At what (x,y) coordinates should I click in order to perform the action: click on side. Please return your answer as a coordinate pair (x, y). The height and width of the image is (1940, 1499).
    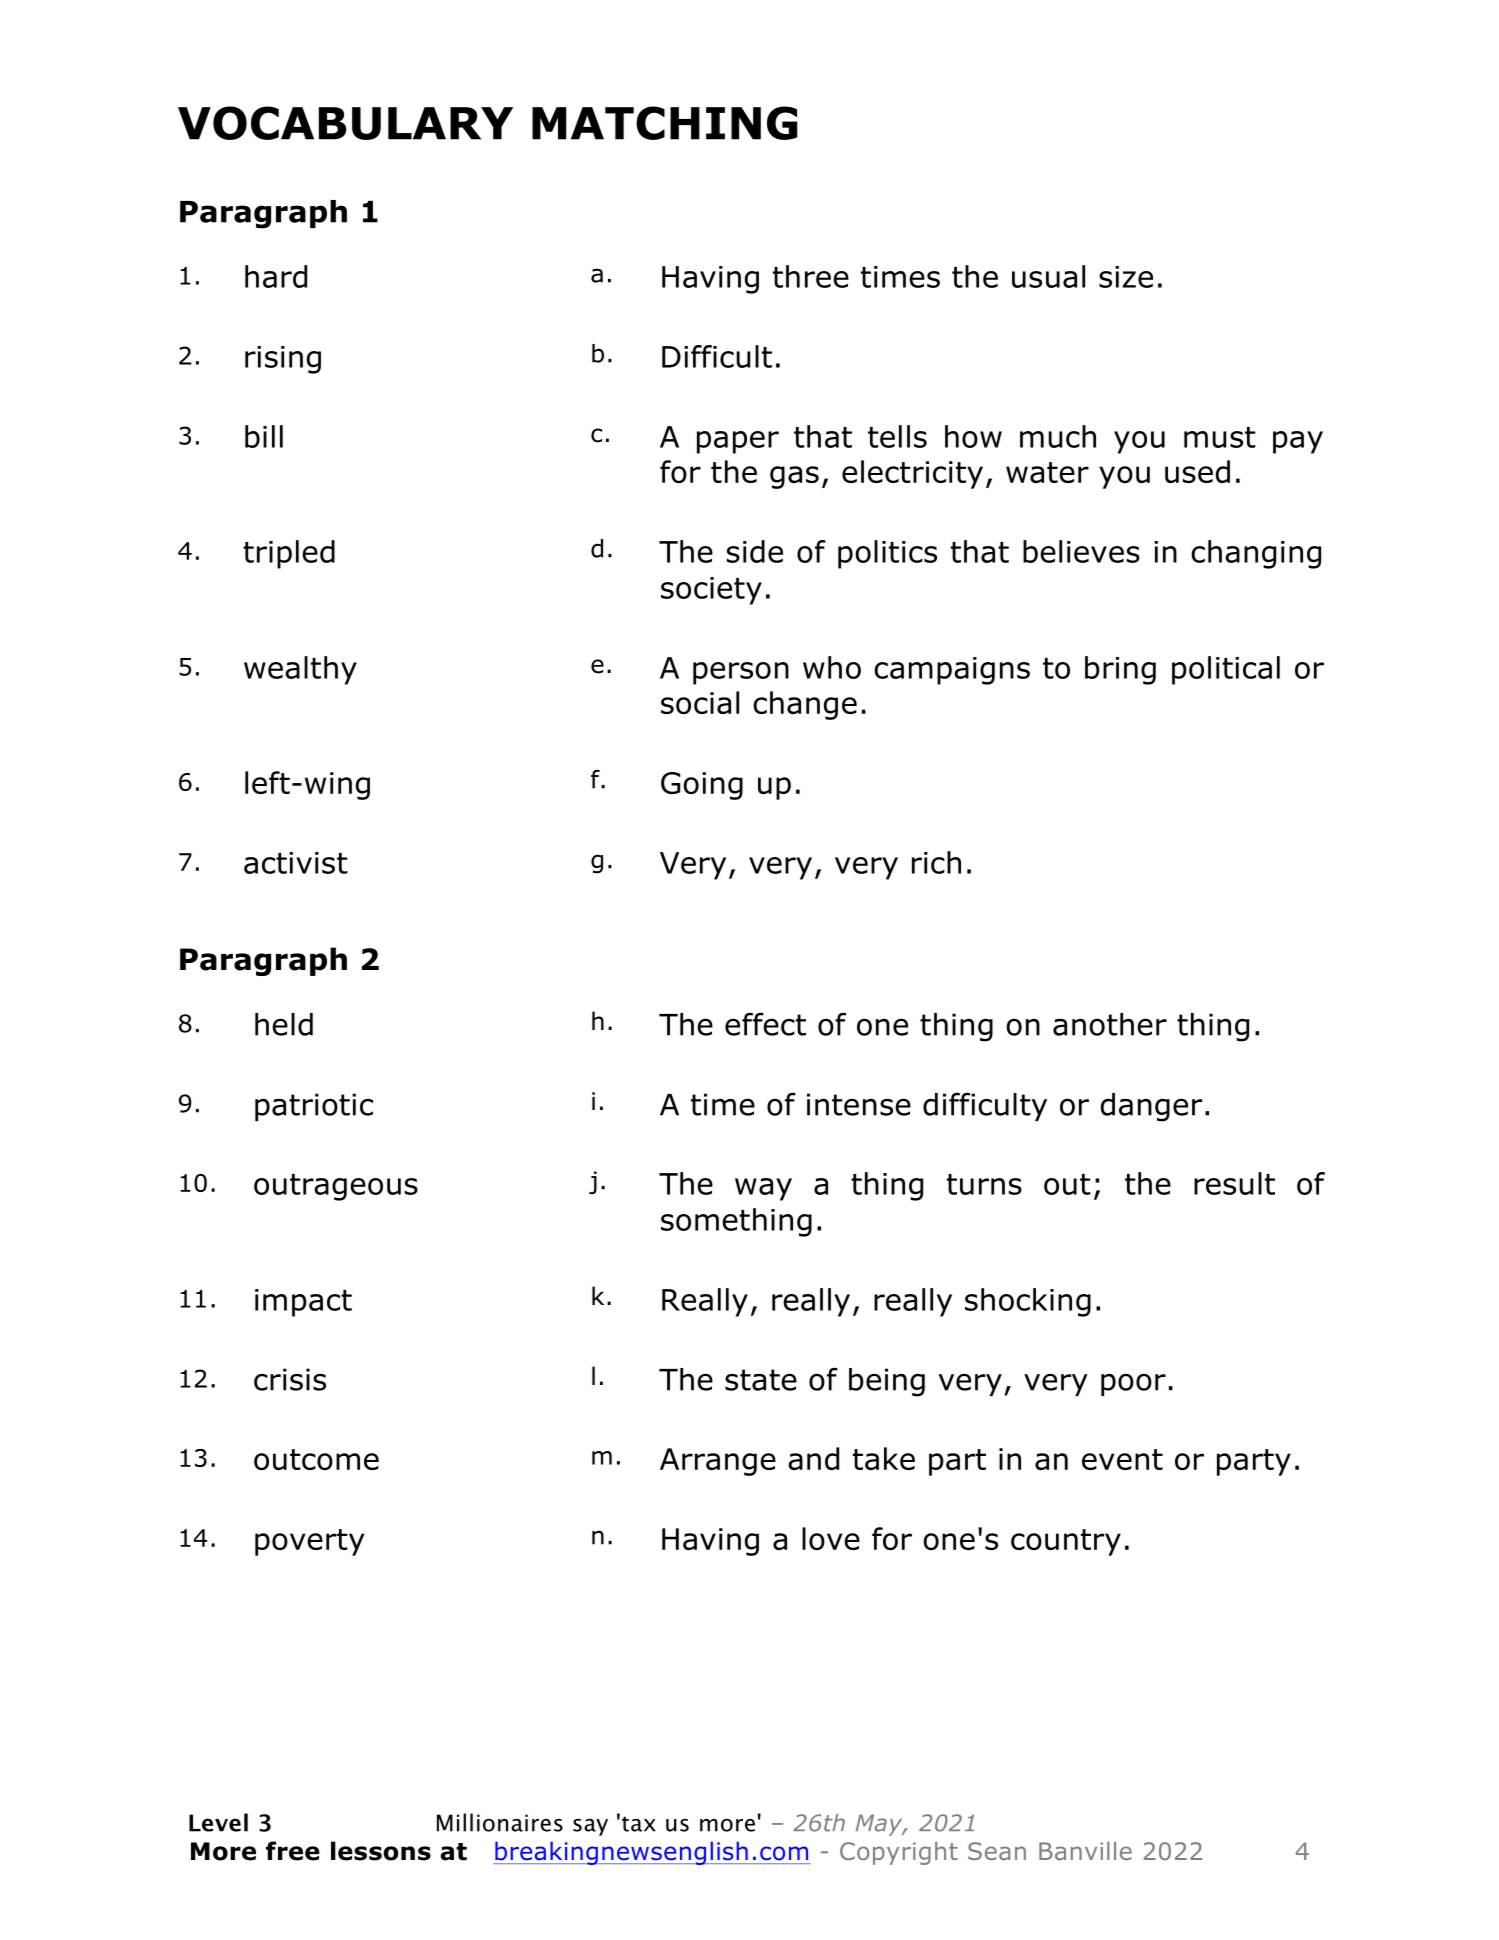
    Looking at the image, I should click on (755, 551).
